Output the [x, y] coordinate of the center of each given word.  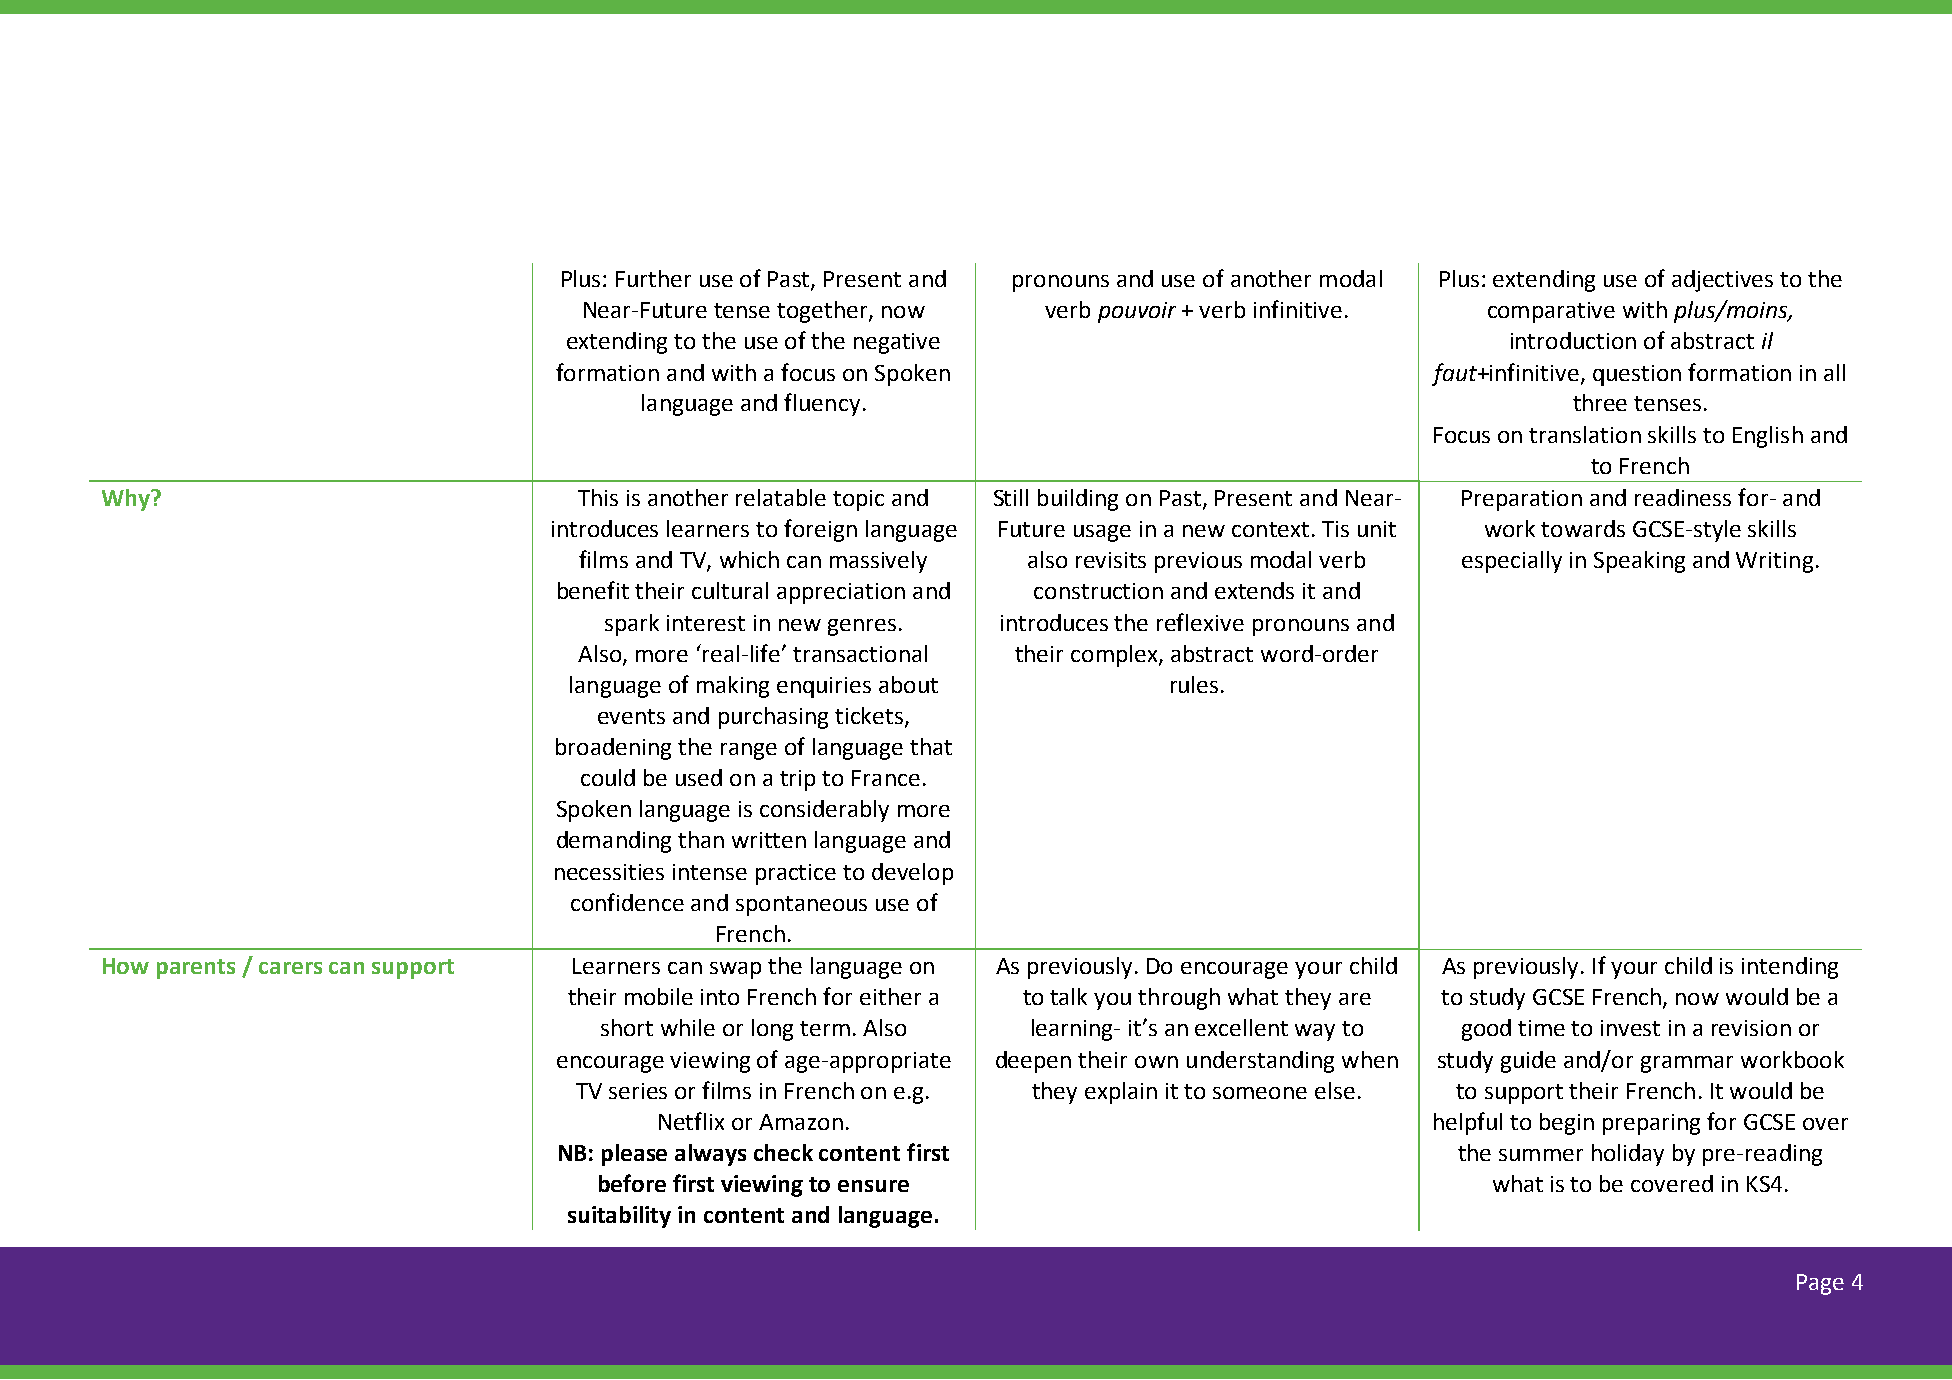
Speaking [1639, 562]
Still [1011, 497]
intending [1790, 968]
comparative [1551, 312]
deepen [1033, 1062]
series [638, 1091]
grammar [1687, 1064]
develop [912, 874]
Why [127, 500]
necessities [609, 872]
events [631, 716]
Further [653, 278]
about [908, 684]
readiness [1683, 497]
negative [897, 343]
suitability [619, 1217]
